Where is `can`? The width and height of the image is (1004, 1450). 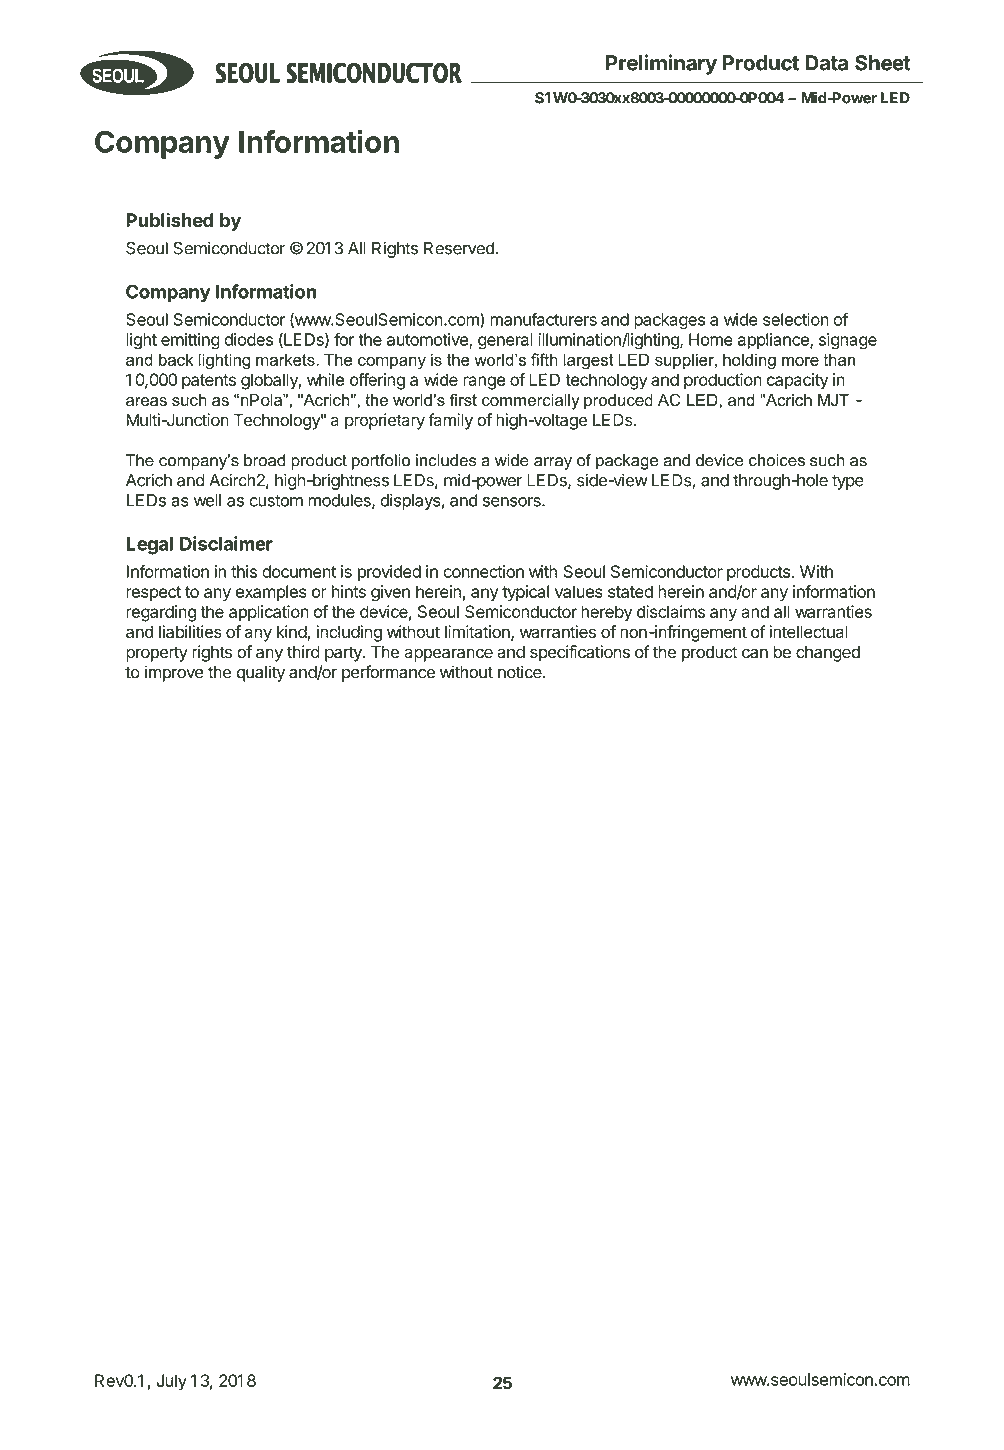 can is located at coordinates (755, 653).
